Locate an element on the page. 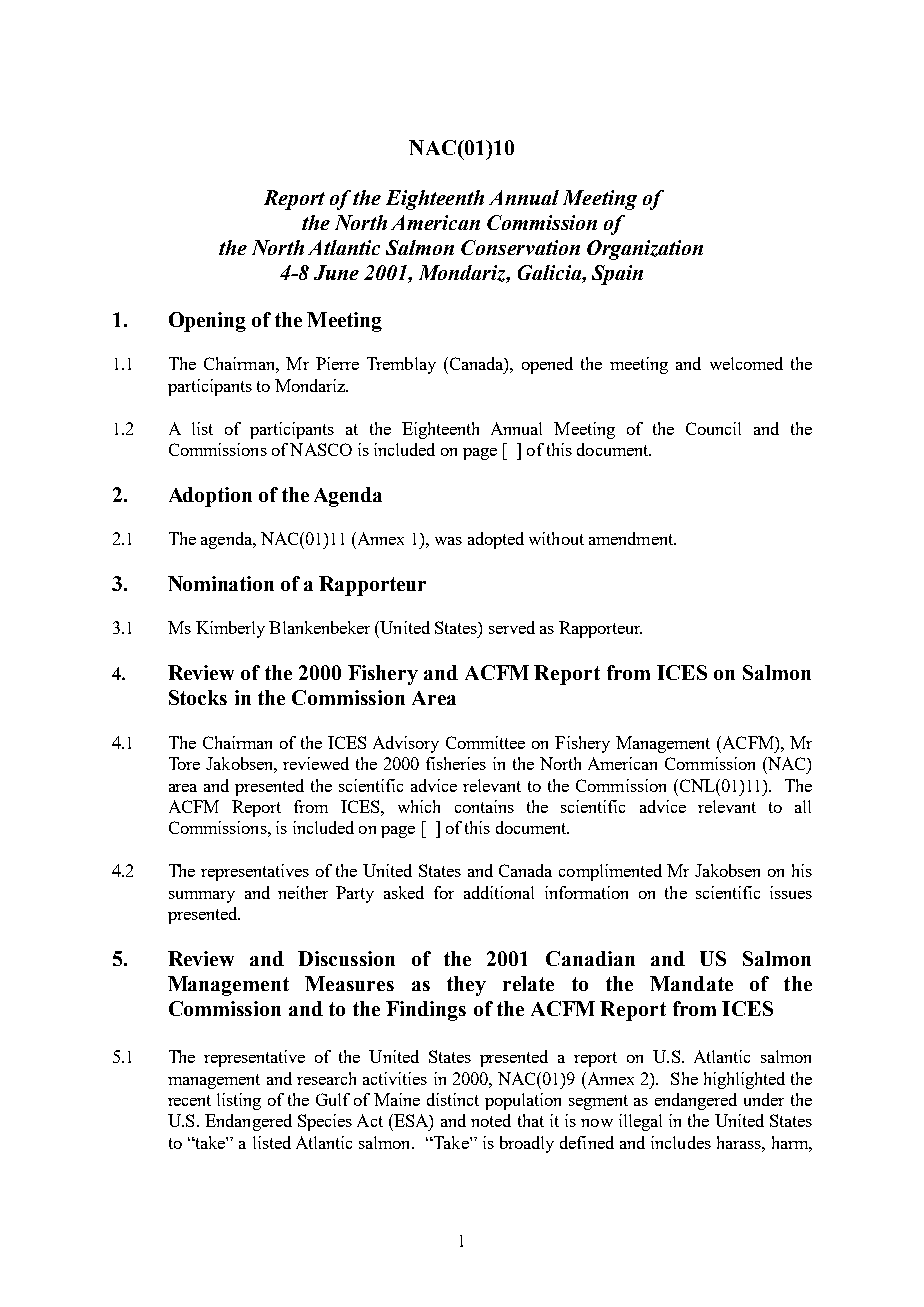  under is located at coordinates (764, 1099).
